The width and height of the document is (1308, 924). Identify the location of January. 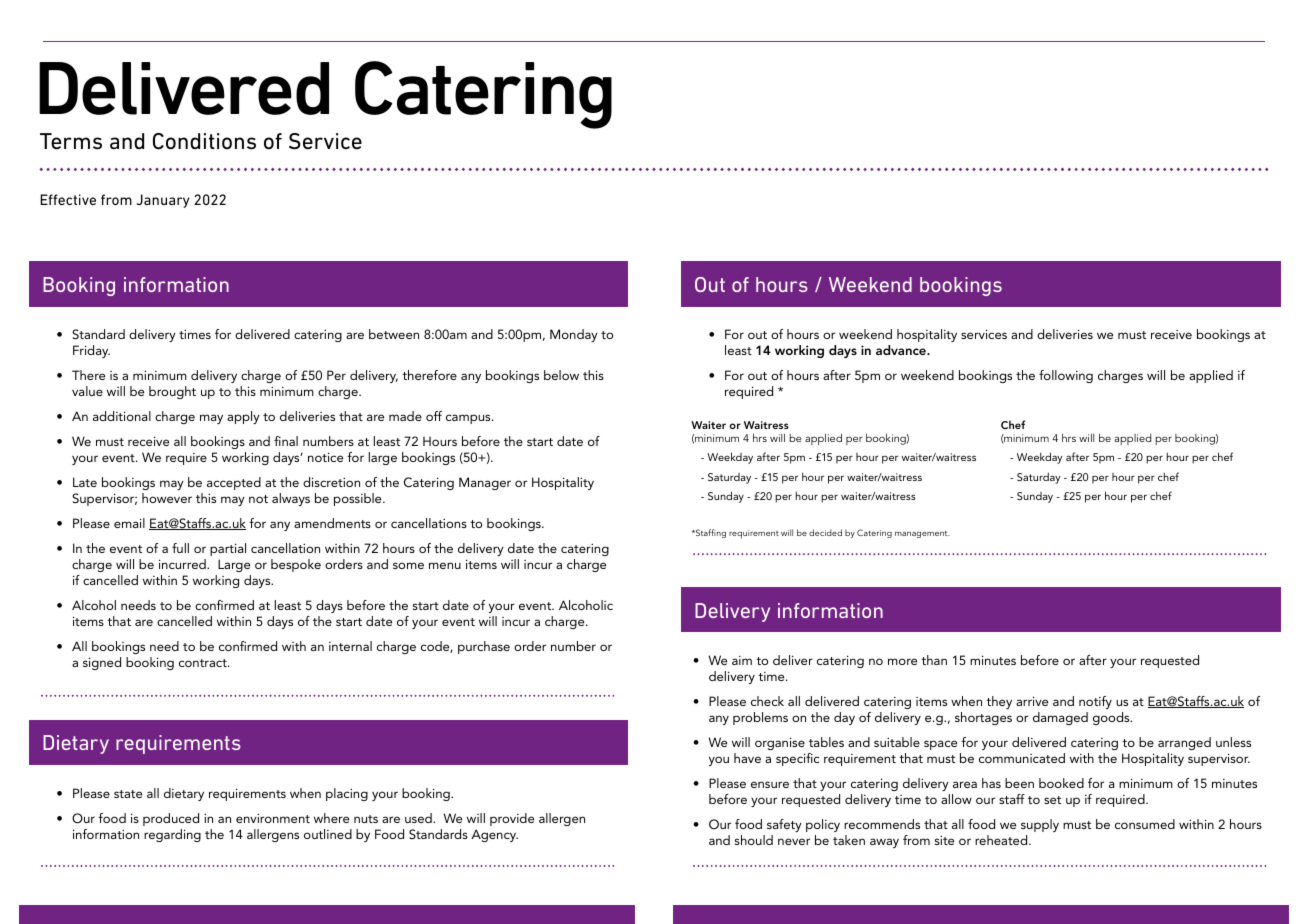
(163, 201).
